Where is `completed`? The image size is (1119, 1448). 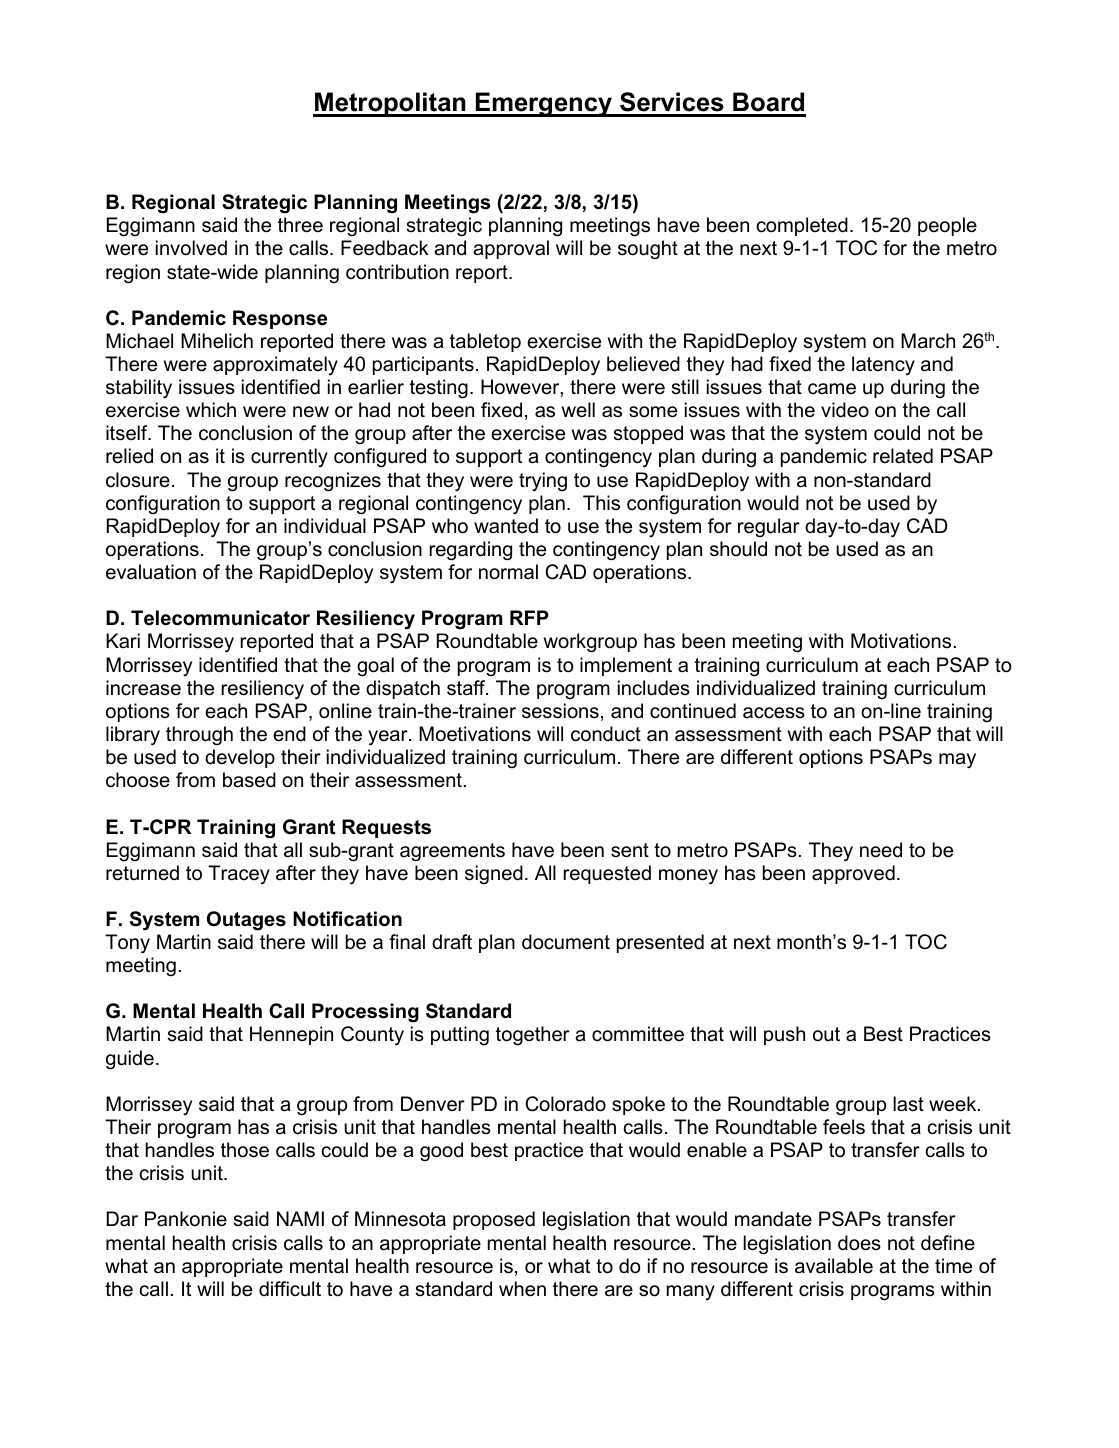
completed is located at coordinates (802, 226).
